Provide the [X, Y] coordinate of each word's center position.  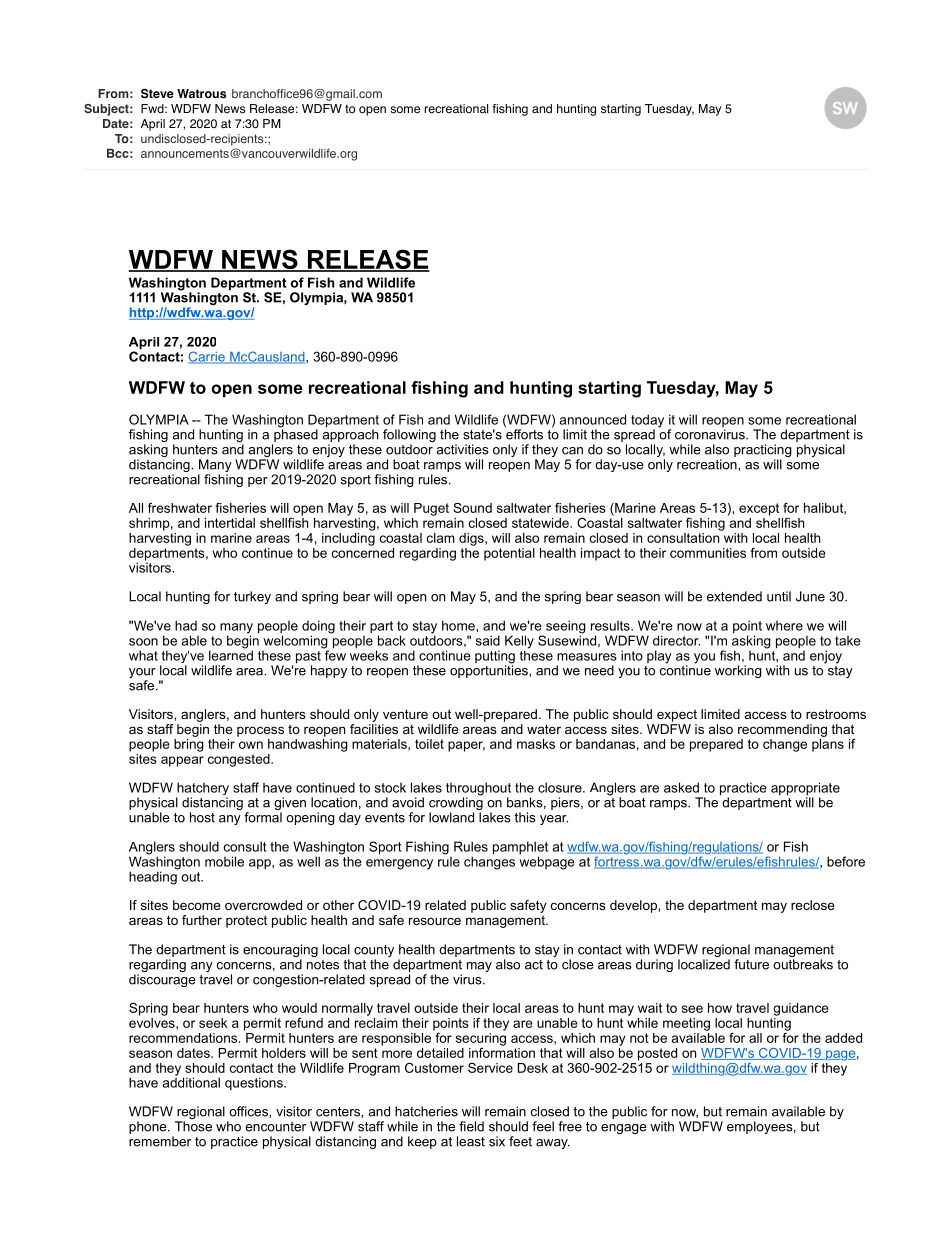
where [784, 626]
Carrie [207, 357]
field [471, 1126]
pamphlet [520, 849]
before [846, 861]
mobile [224, 861]
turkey [252, 597]
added [843, 1038]
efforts [524, 433]
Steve [157, 94]
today [647, 422]
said [488, 640]
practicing [763, 452]
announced [593, 419]
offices [249, 1111]
